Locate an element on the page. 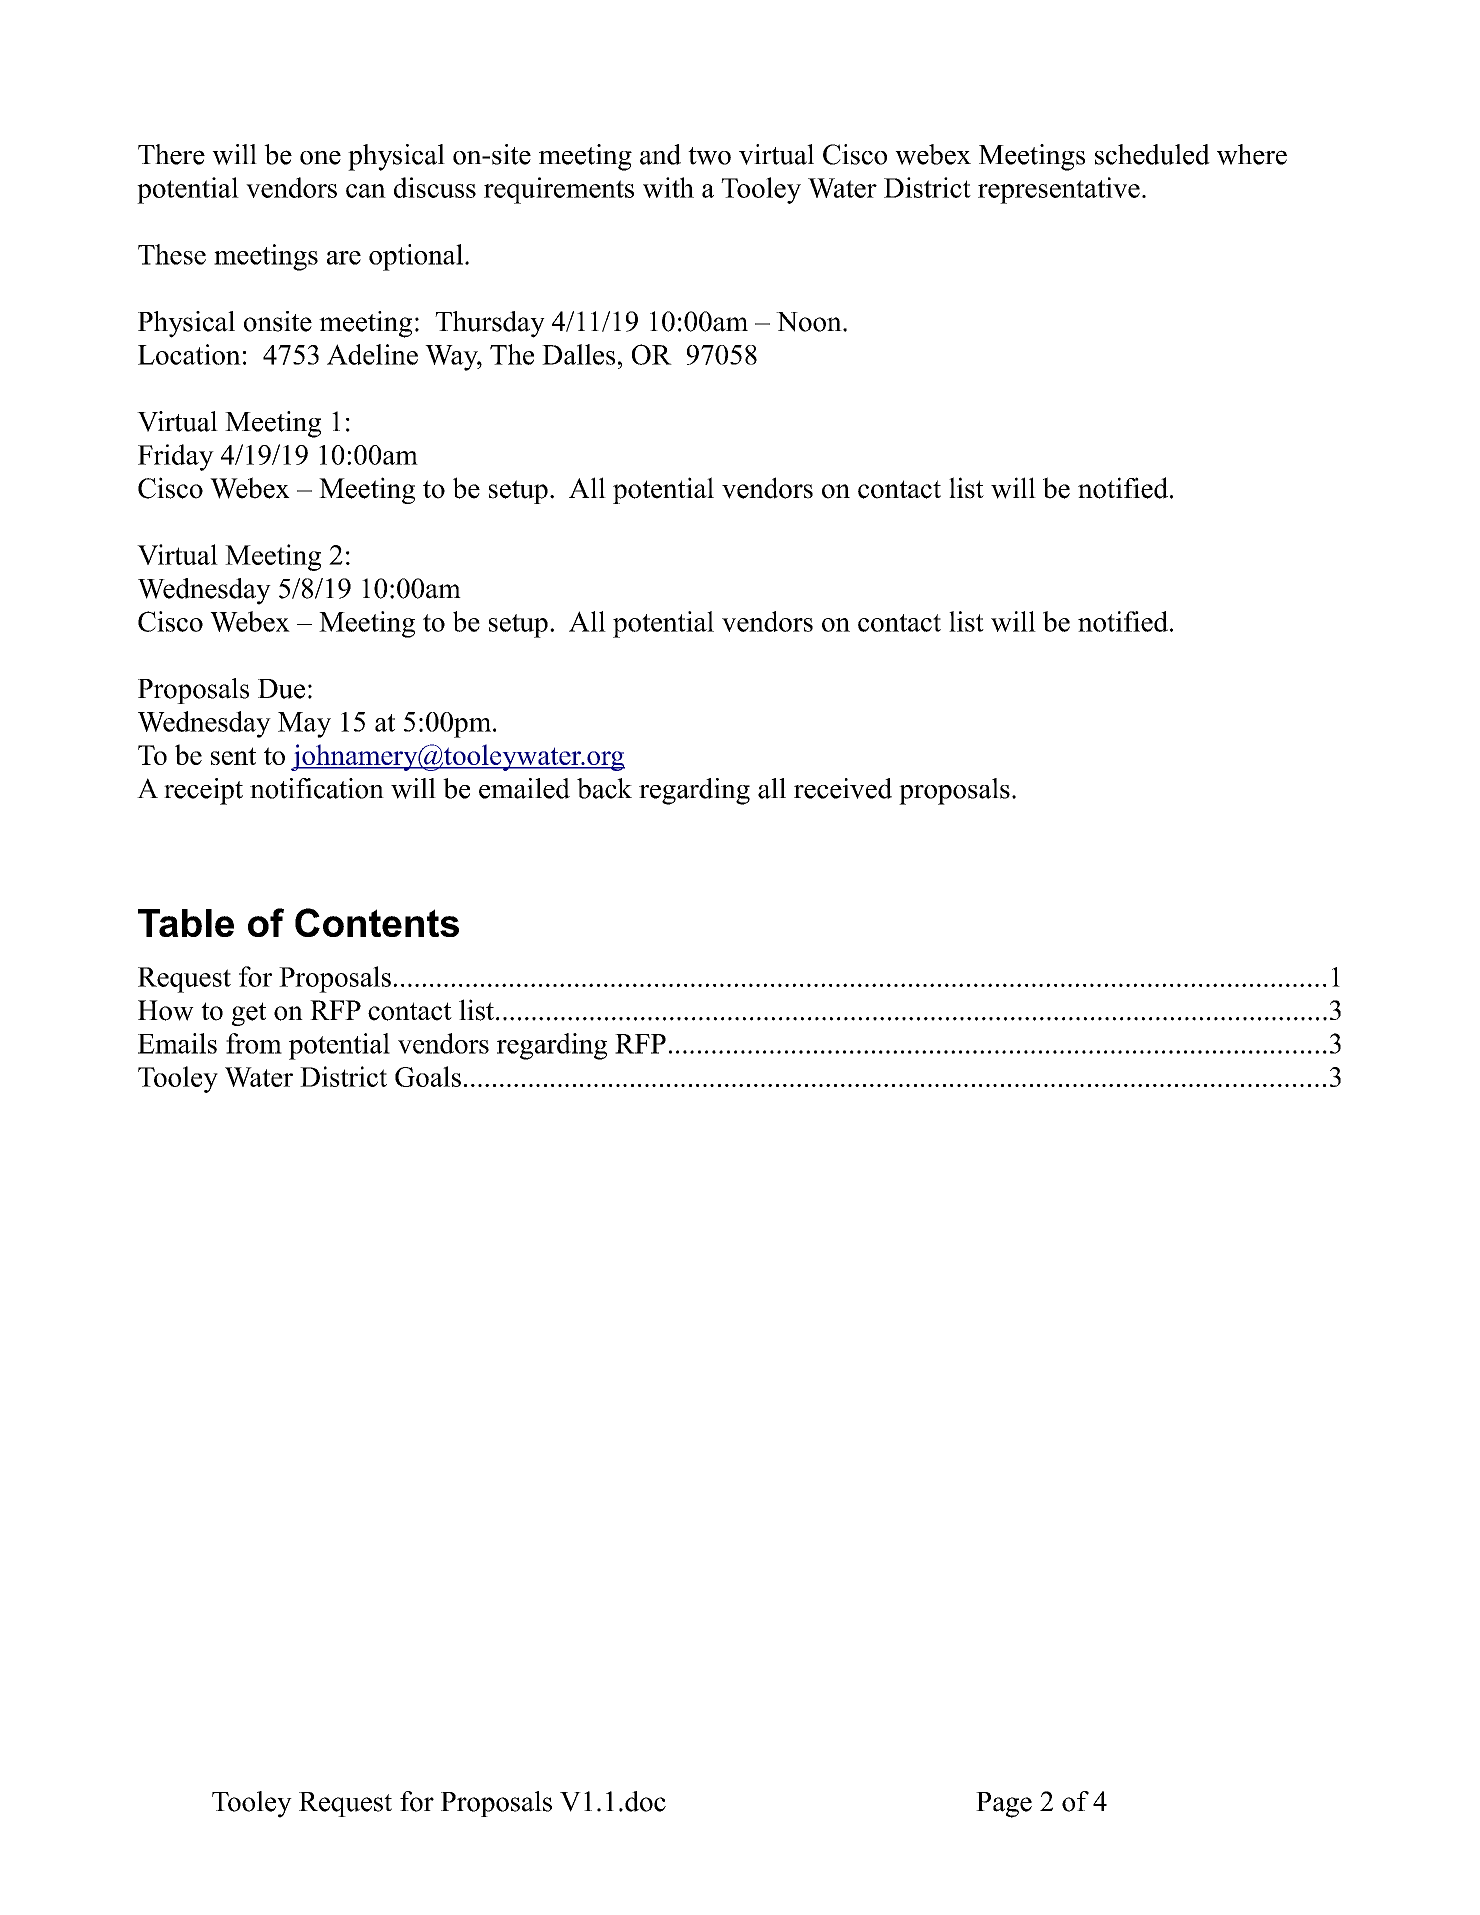 The image size is (1480, 1915). Page is located at coordinates (1004, 1805).
